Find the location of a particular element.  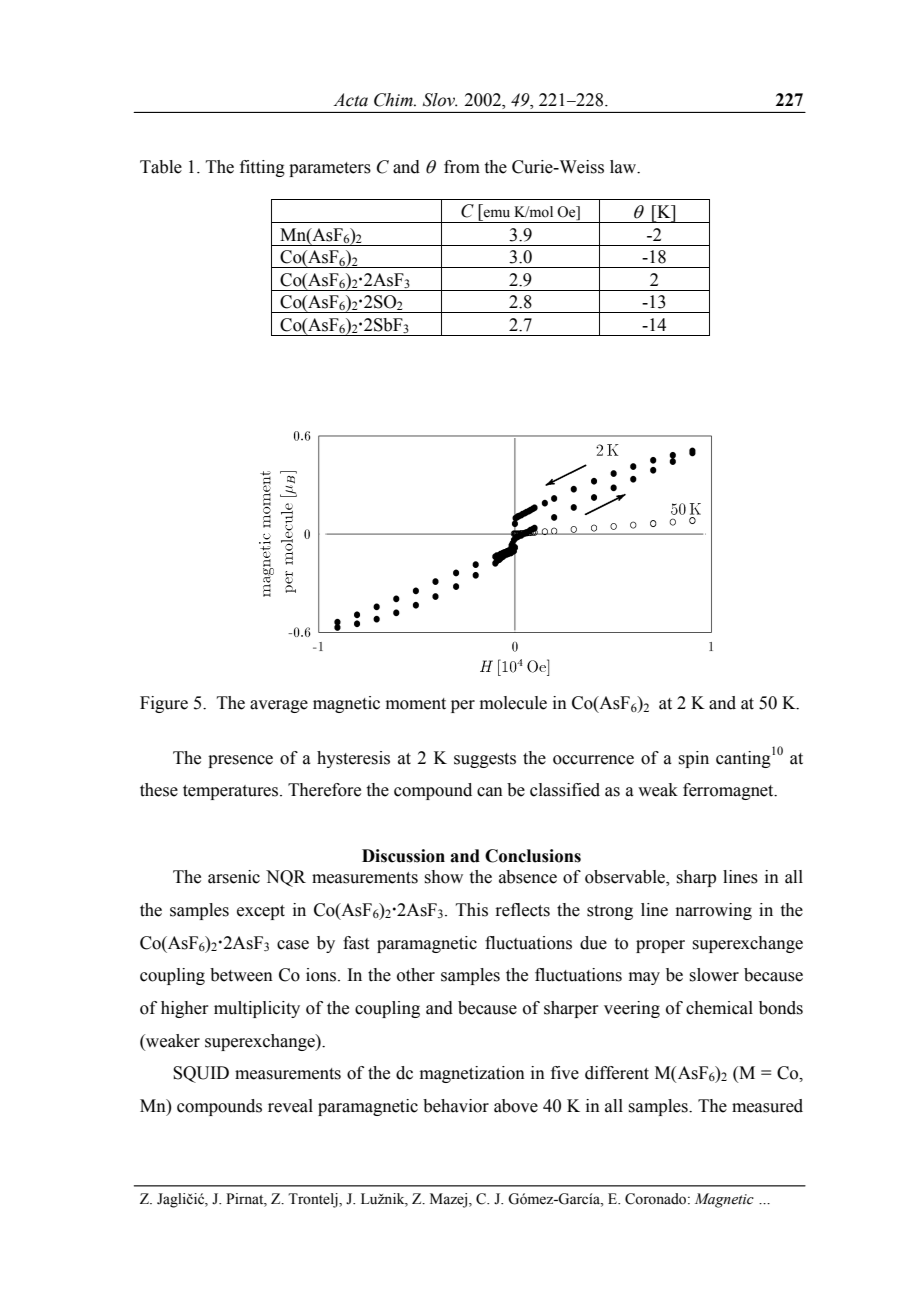

fitting is located at coordinates (262, 168).
